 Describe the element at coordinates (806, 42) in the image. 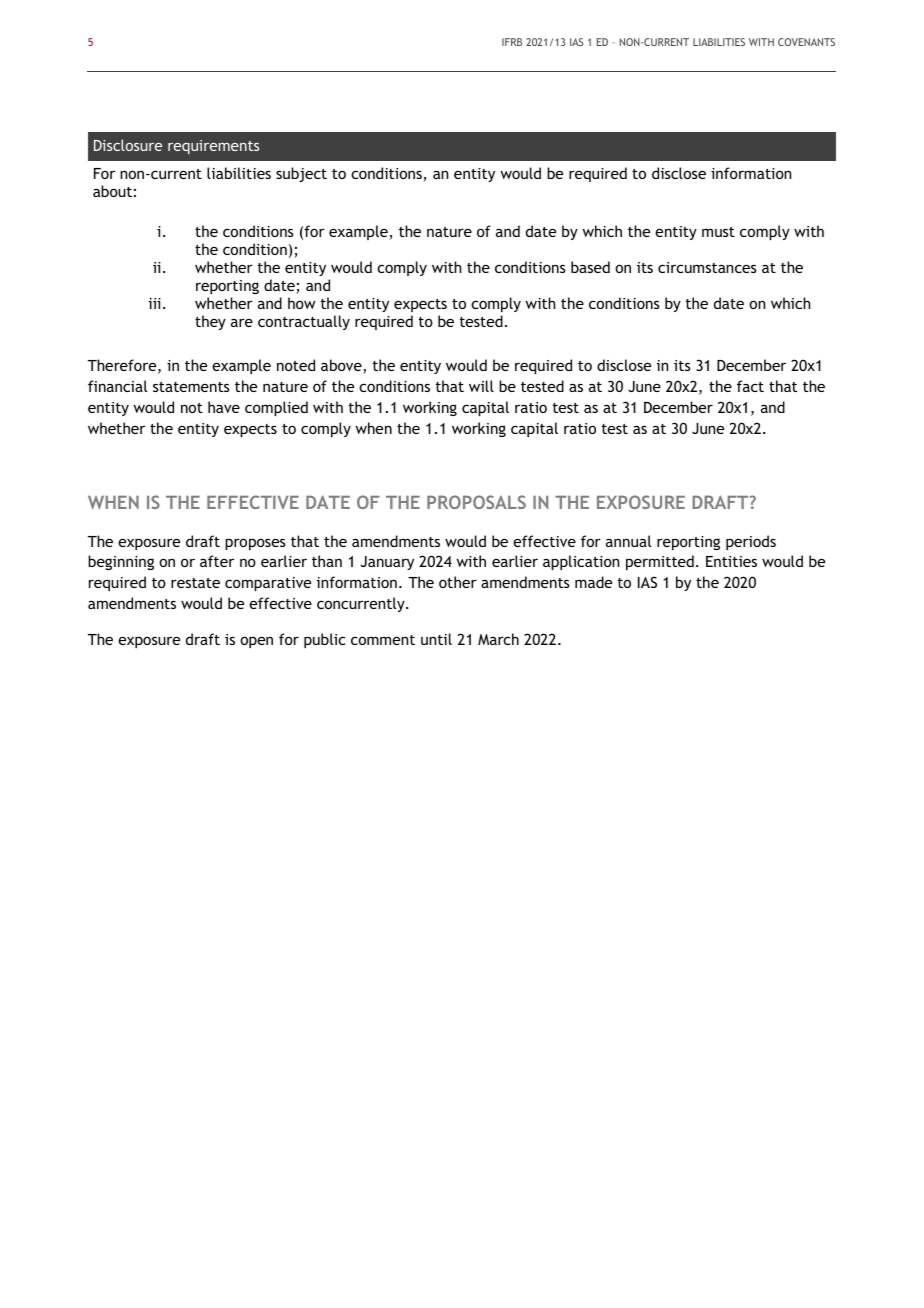

I see `COVENANTS` at that location.
